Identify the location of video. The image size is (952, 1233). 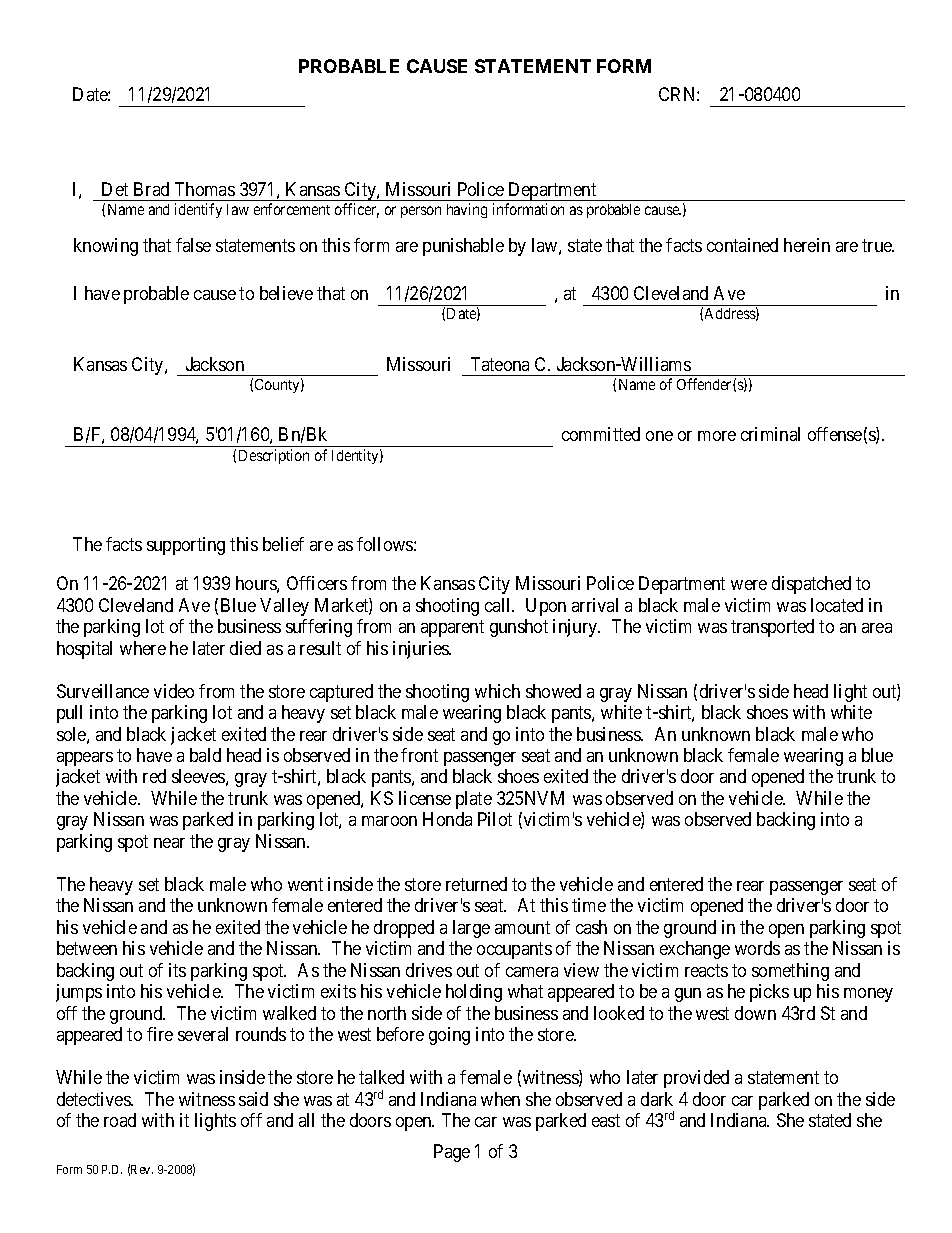
(174, 691).
